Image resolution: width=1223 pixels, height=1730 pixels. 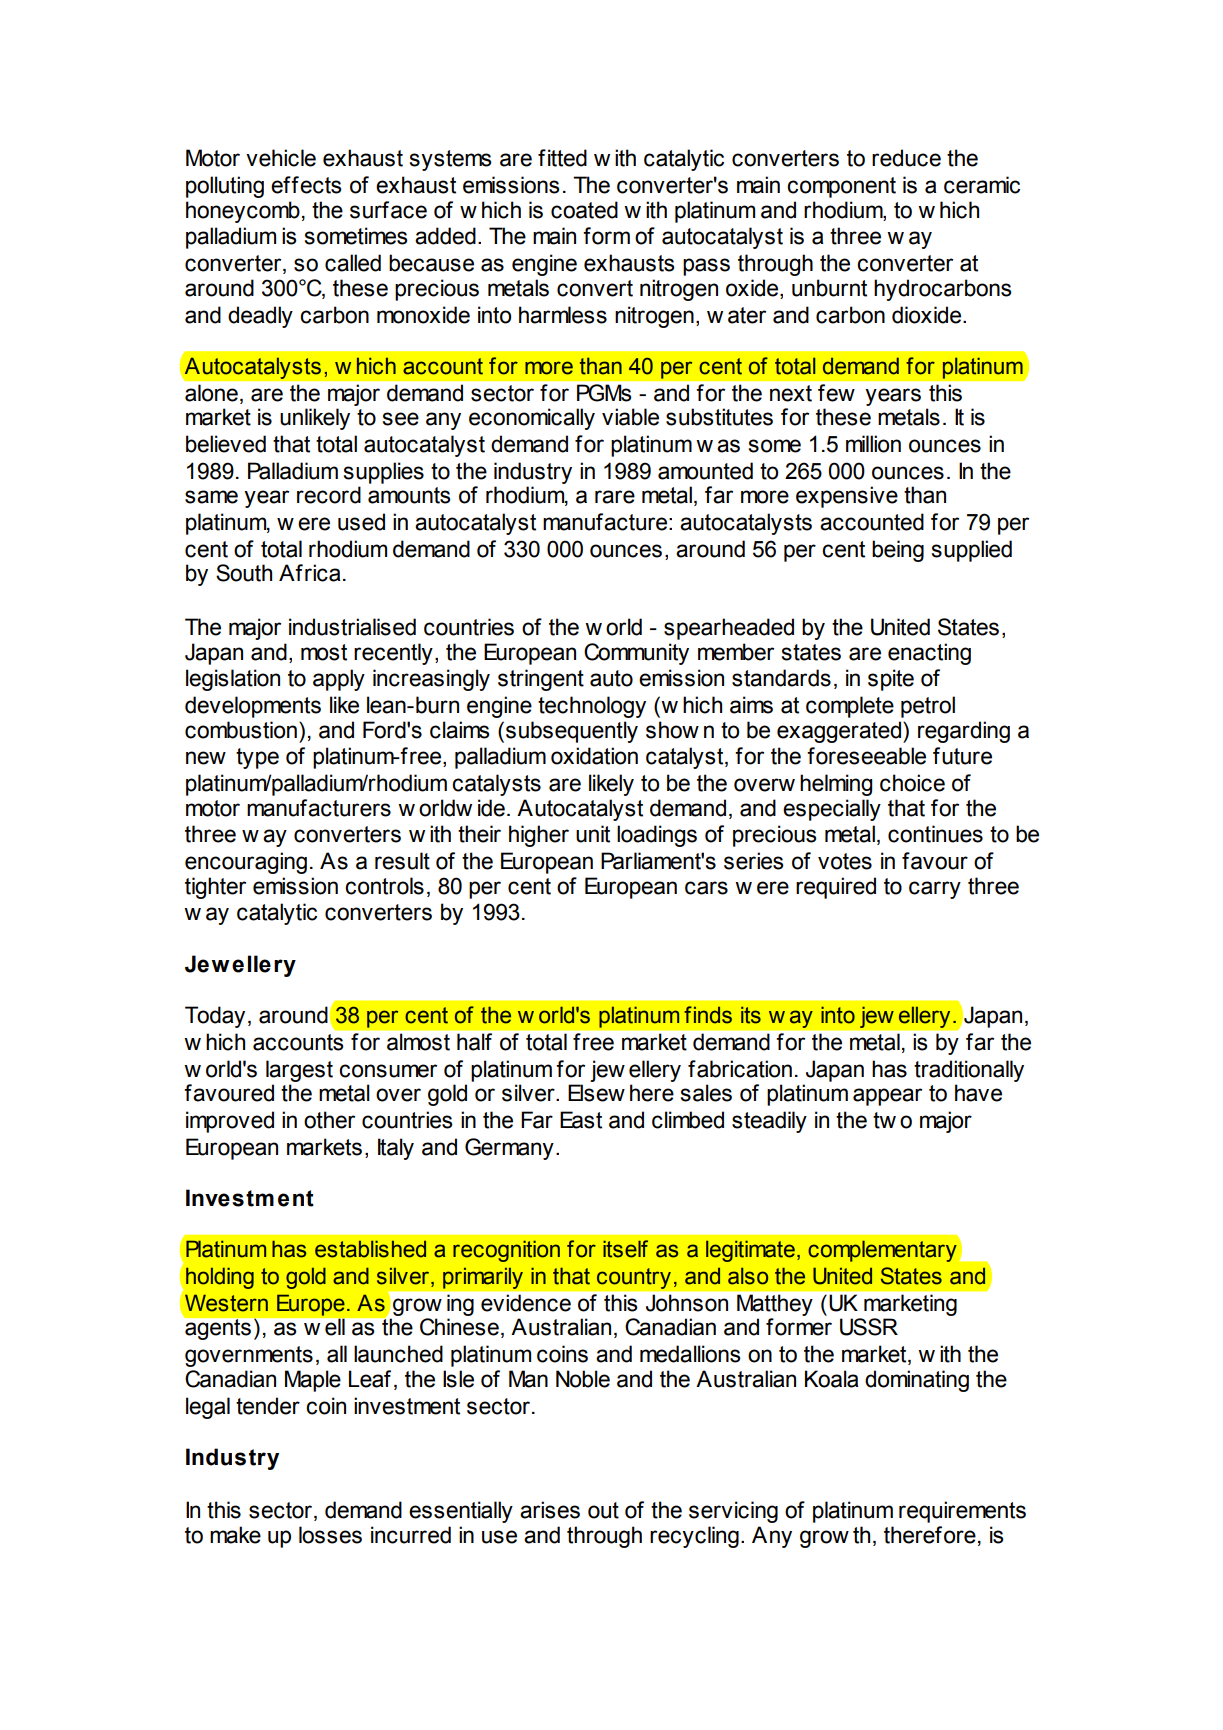 What do you see at coordinates (329, 1120) in the screenshot?
I see `other` at bounding box center [329, 1120].
